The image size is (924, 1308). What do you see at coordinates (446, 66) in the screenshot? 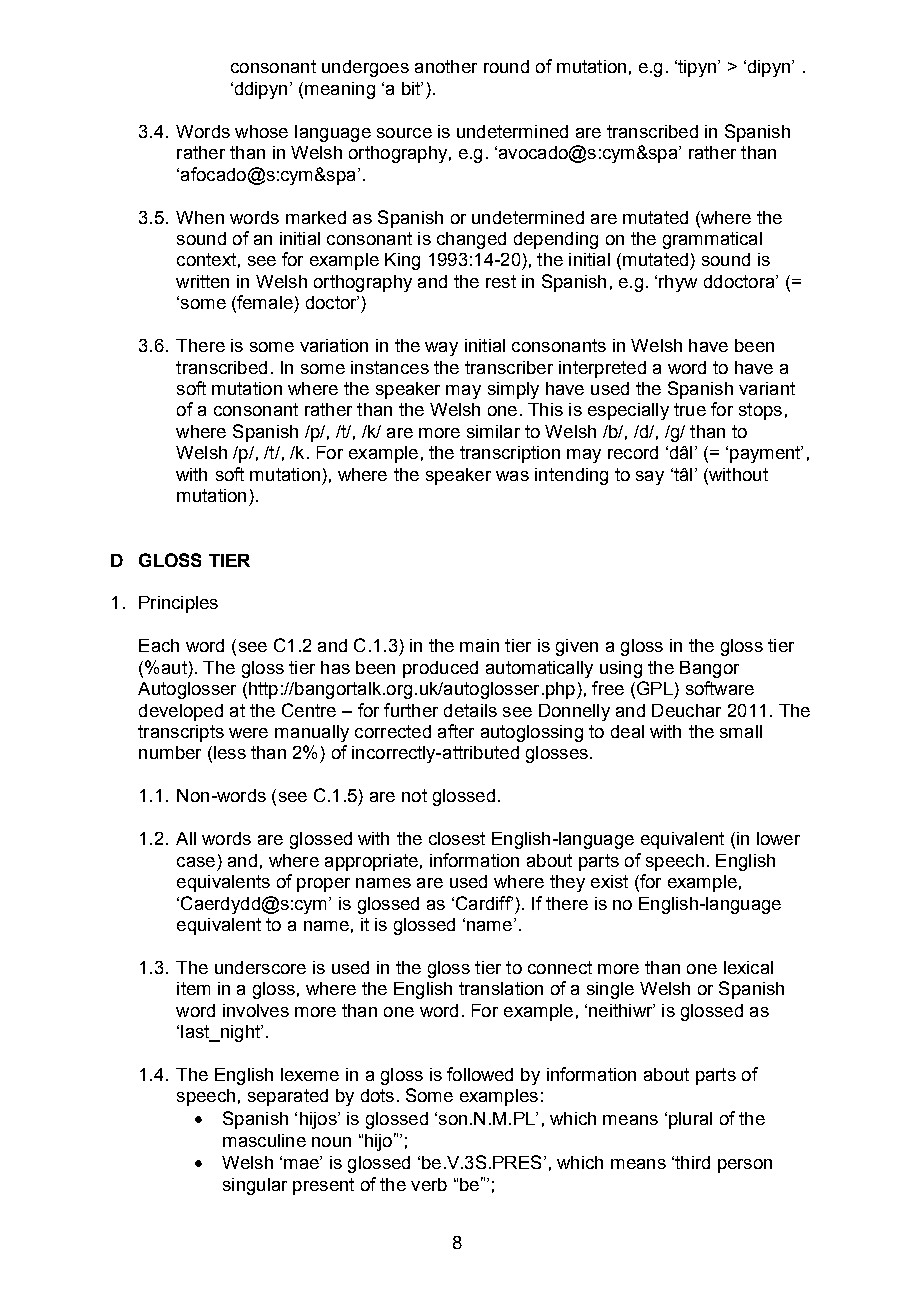
I see `another` at bounding box center [446, 66].
